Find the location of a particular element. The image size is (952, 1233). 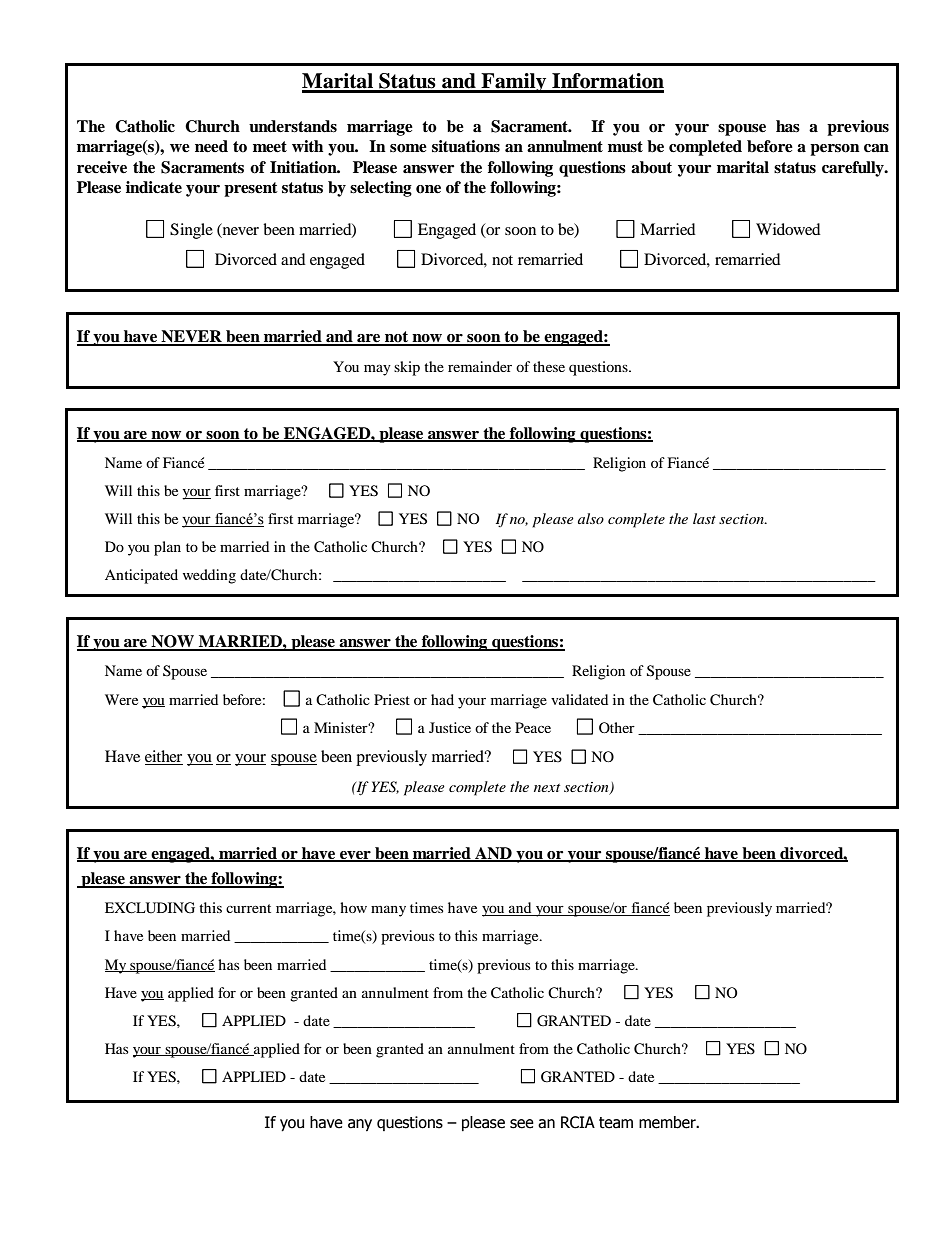

see is located at coordinates (522, 1124).
